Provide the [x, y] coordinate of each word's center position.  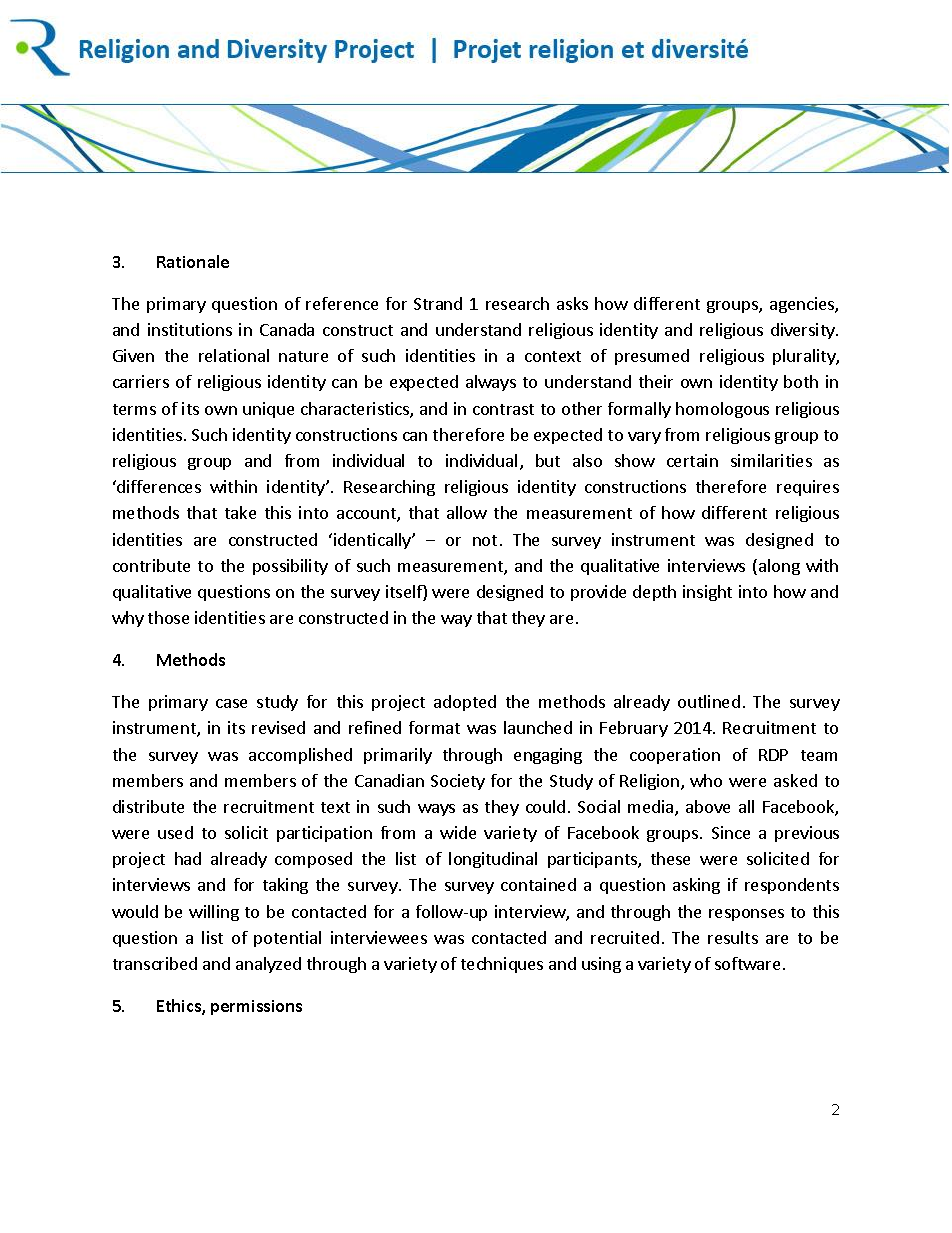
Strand [438, 303]
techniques [502, 965]
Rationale [193, 261]
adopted [465, 703]
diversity [804, 331]
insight [707, 593]
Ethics [180, 1007]
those [168, 617]
